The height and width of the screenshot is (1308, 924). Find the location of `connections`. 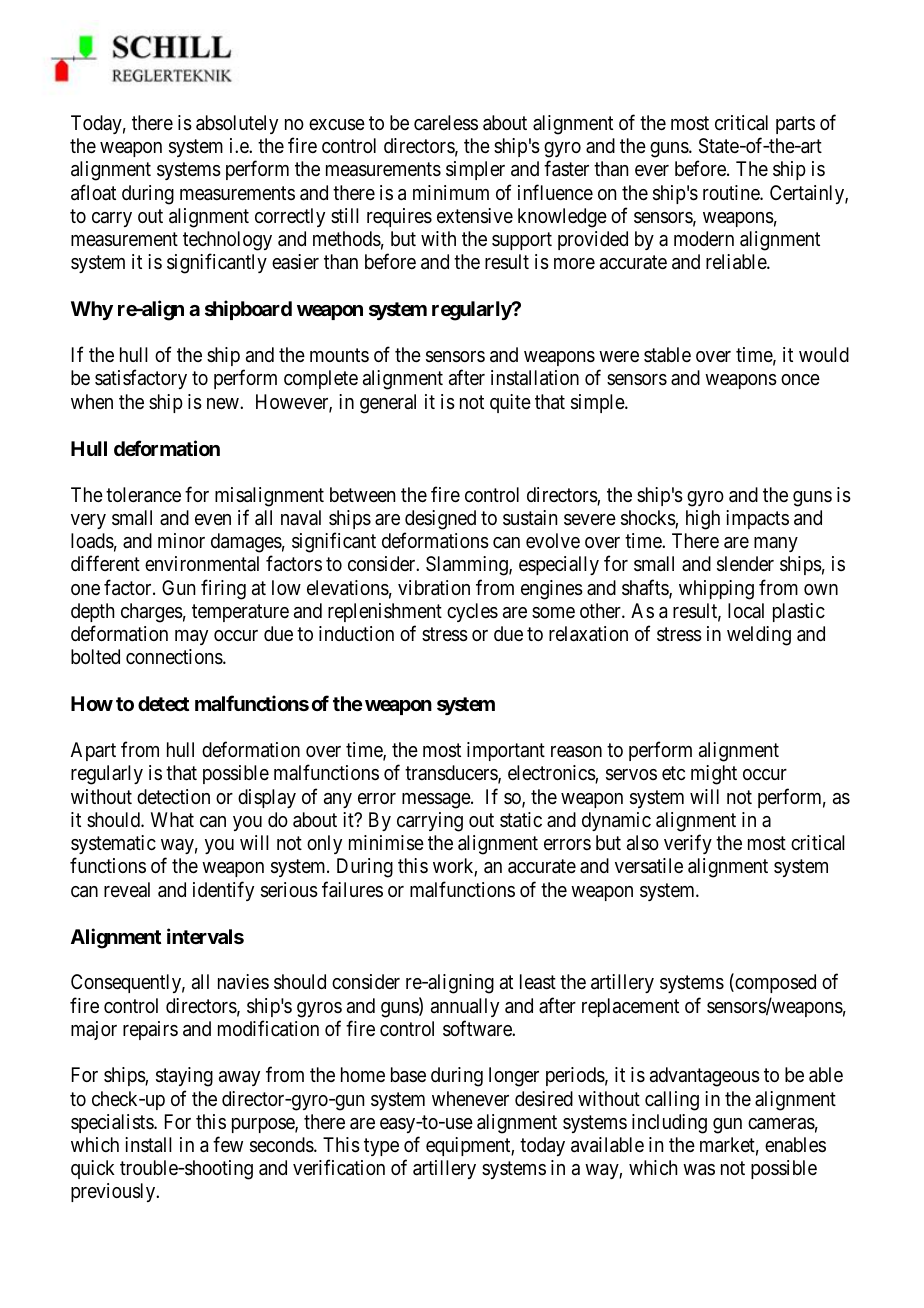

connections is located at coordinates (175, 657).
